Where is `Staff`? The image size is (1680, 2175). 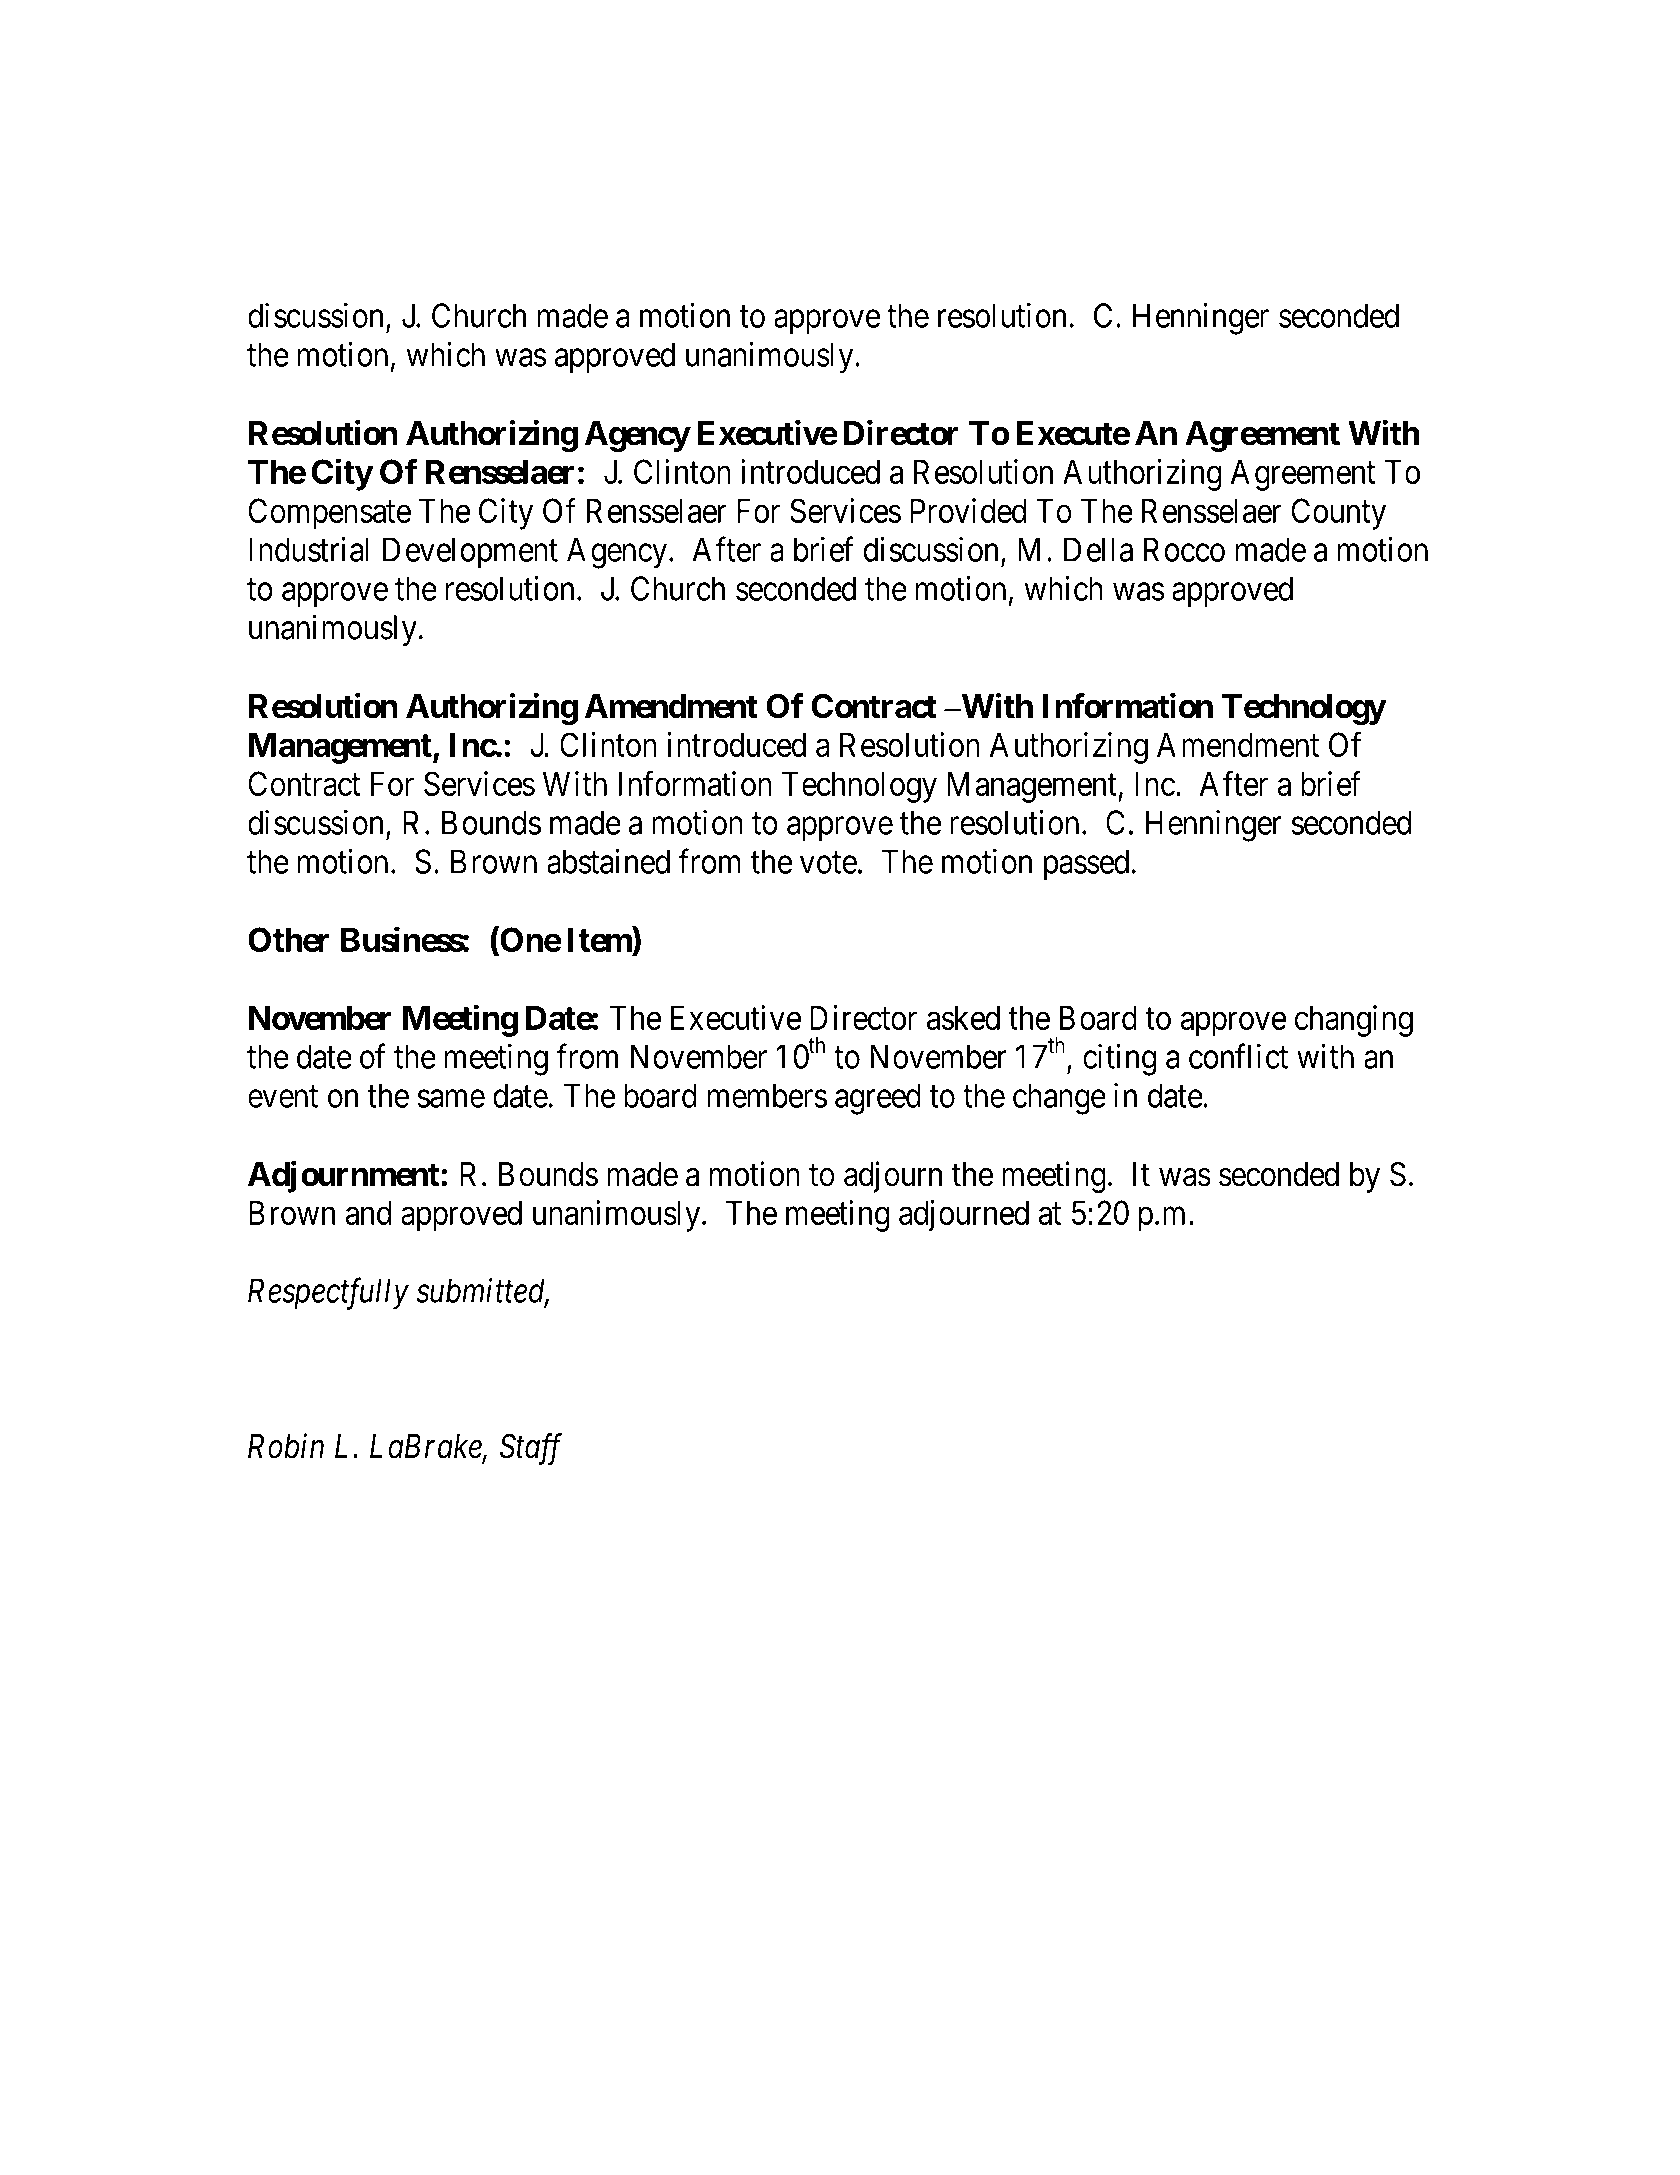 Staff is located at coordinates (531, 1449).
